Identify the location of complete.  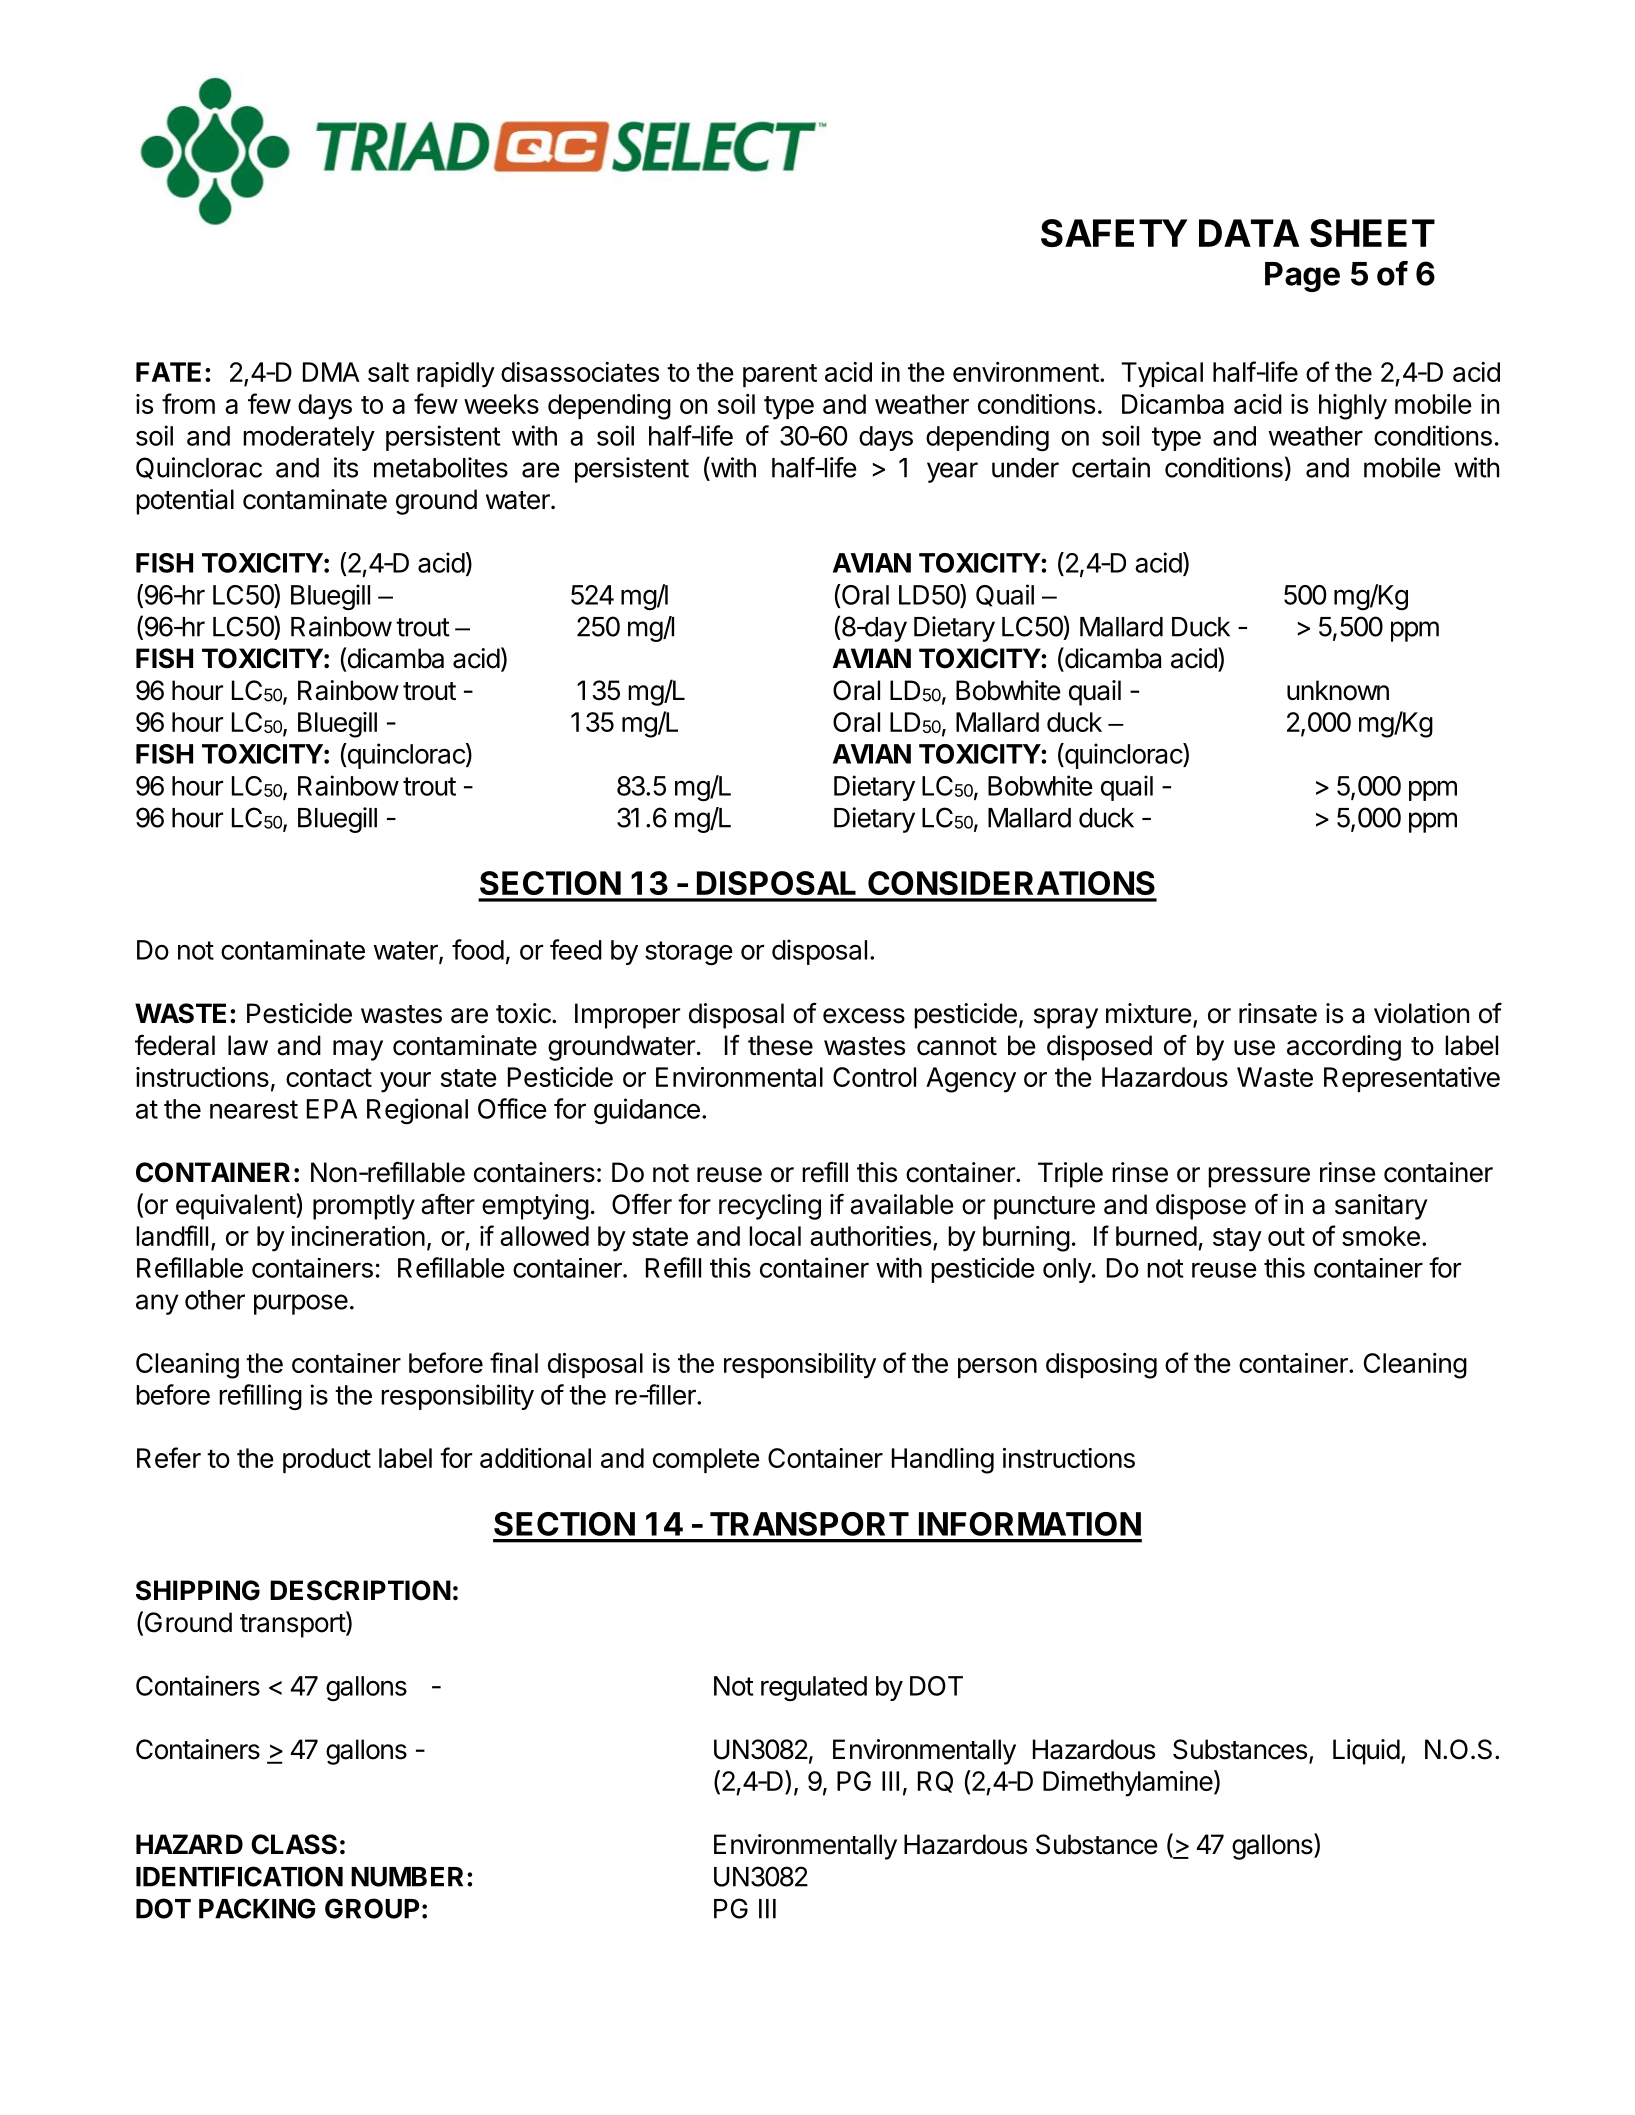
(706, 1460).
